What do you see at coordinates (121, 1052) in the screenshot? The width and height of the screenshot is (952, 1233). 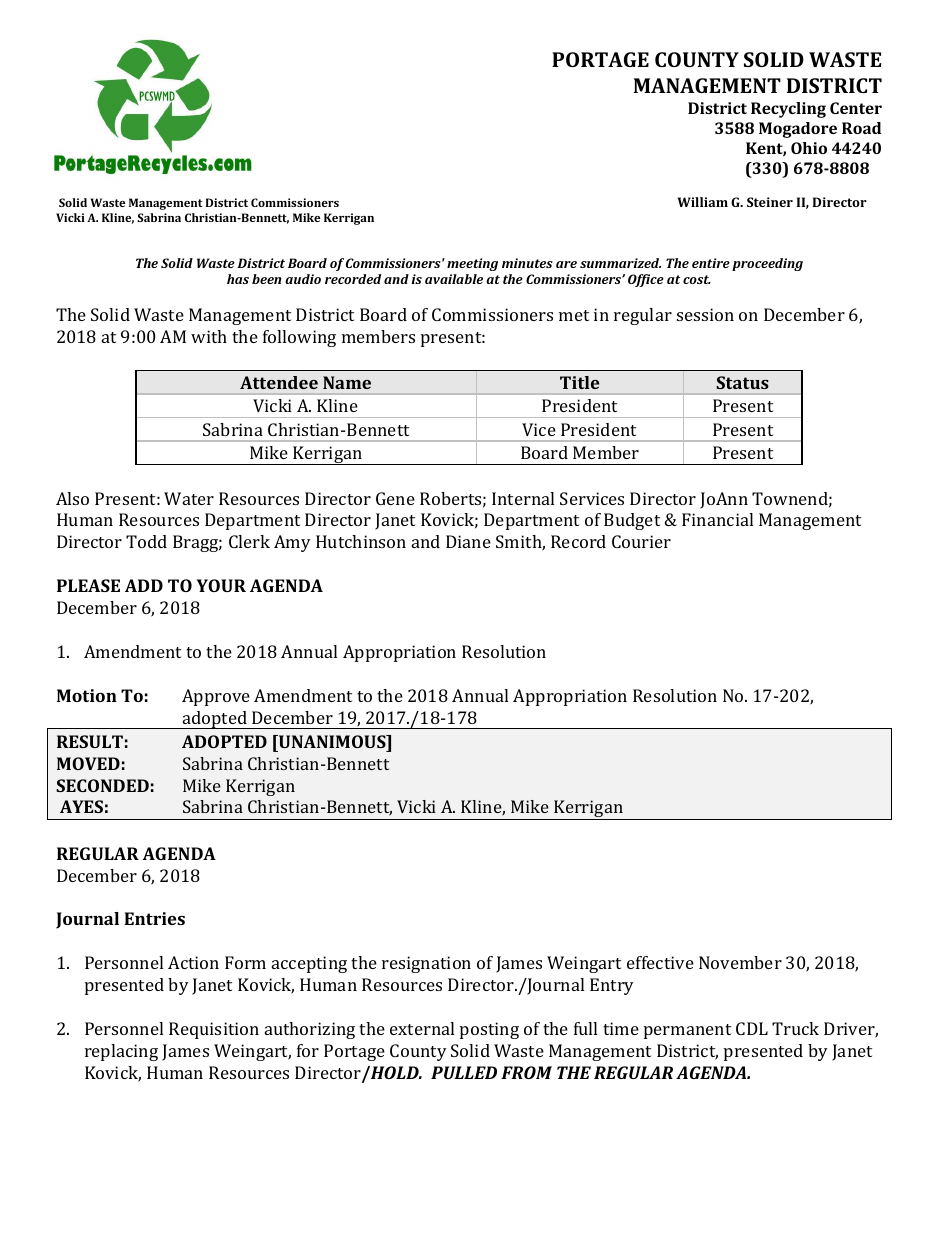 I see `replacing` at bounding box center [121, 1052].
